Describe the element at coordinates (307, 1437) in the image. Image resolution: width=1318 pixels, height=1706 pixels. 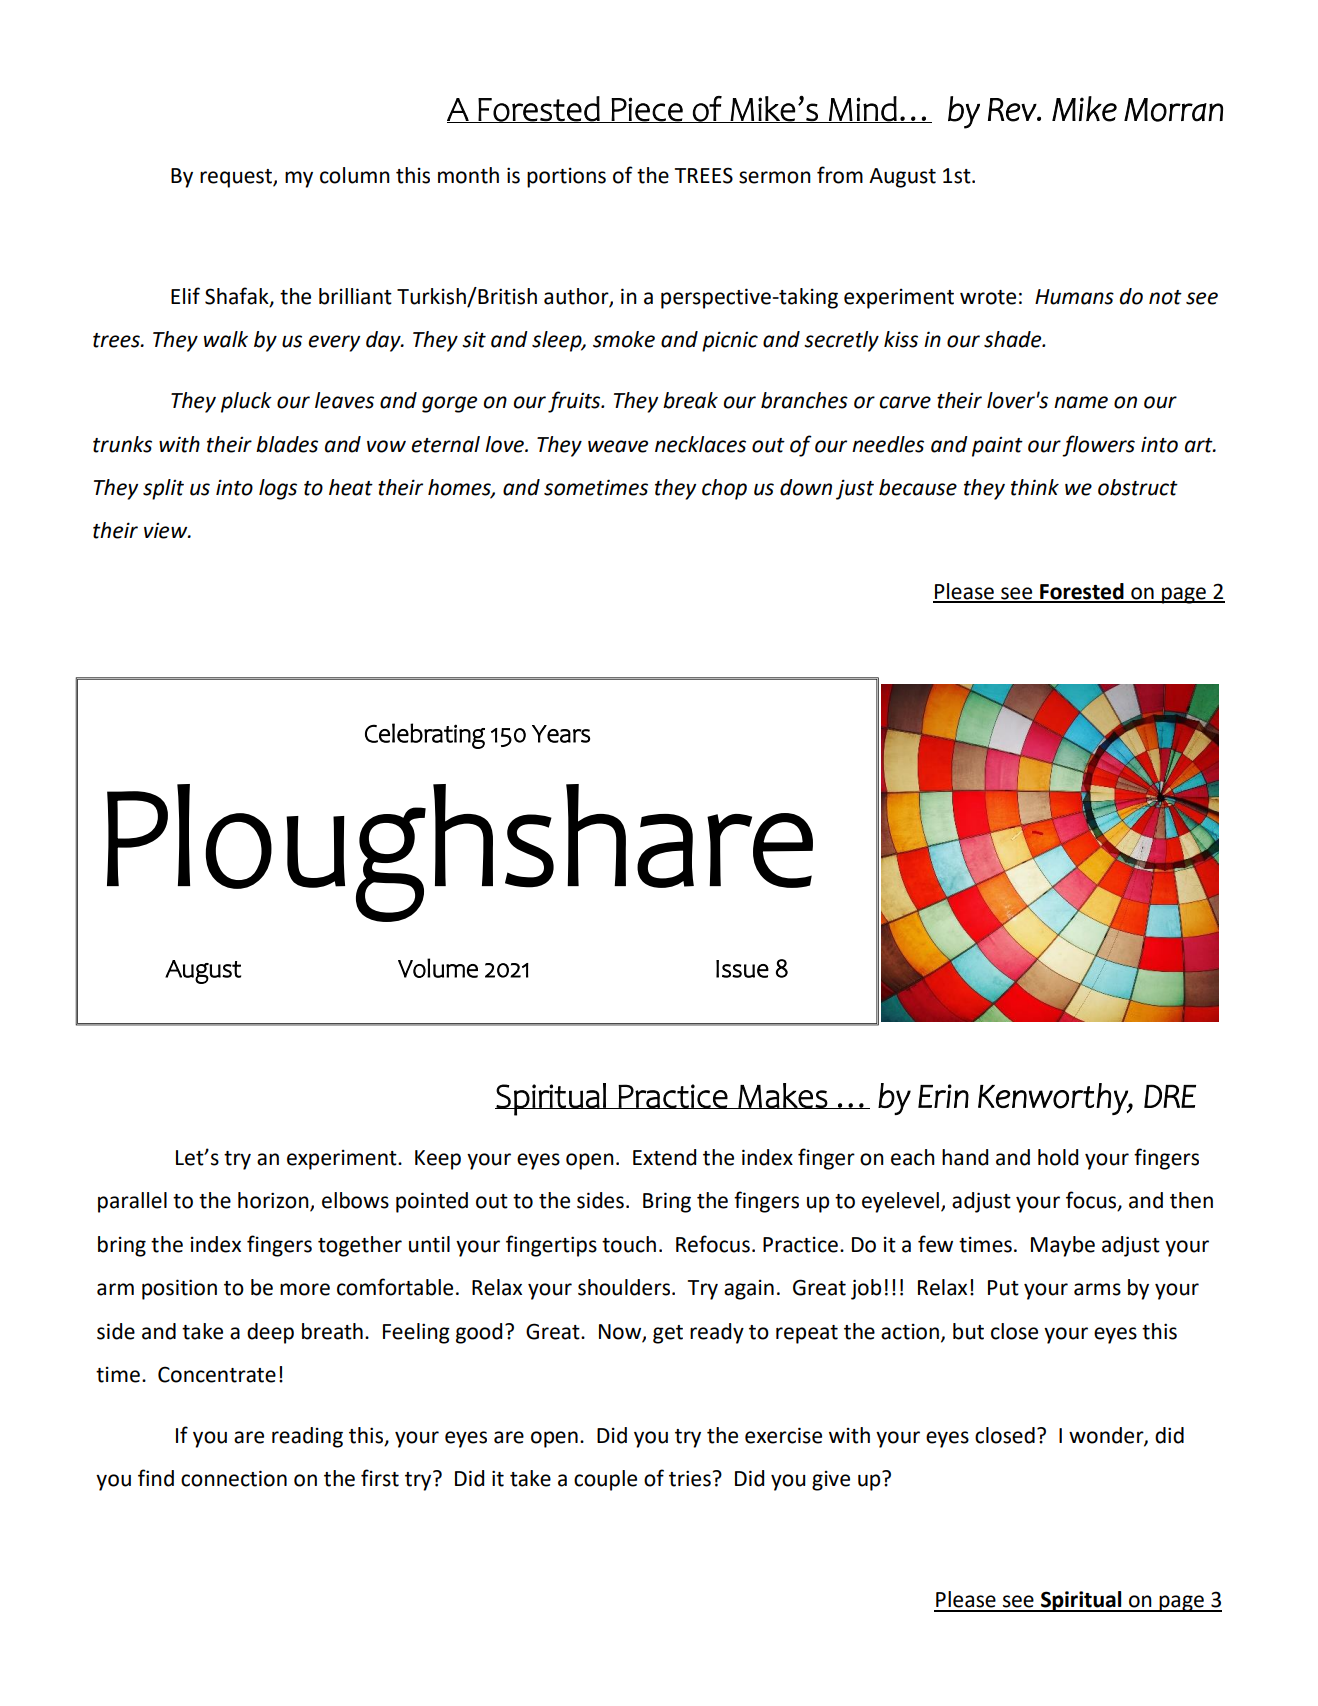
I see `reading` at that location.
